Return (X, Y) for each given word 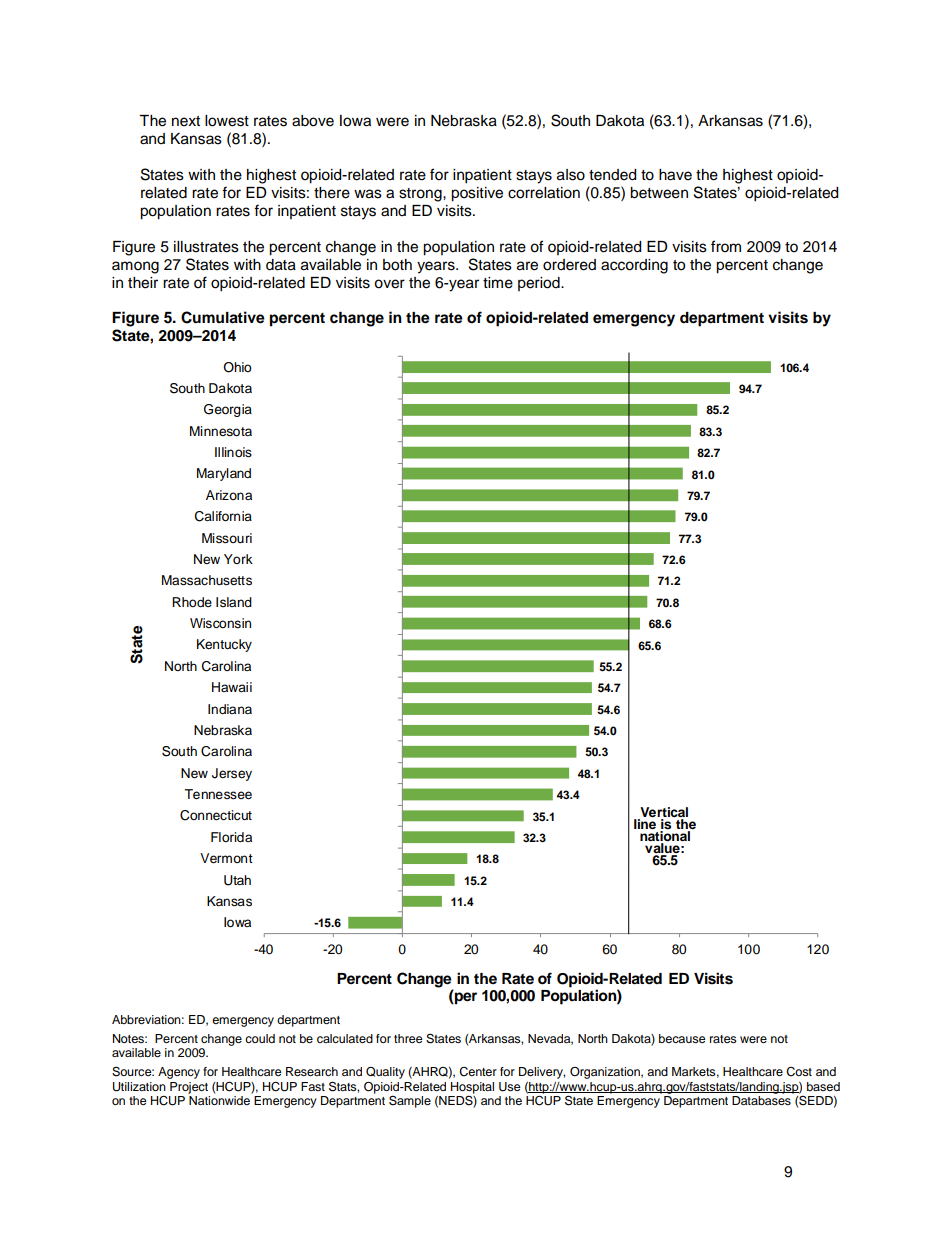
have (675, 175)
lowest (227, 121)
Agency (179, 1073)
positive (477, 194)
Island (234, 602)
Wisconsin (220, 623)
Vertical (664, 812)
